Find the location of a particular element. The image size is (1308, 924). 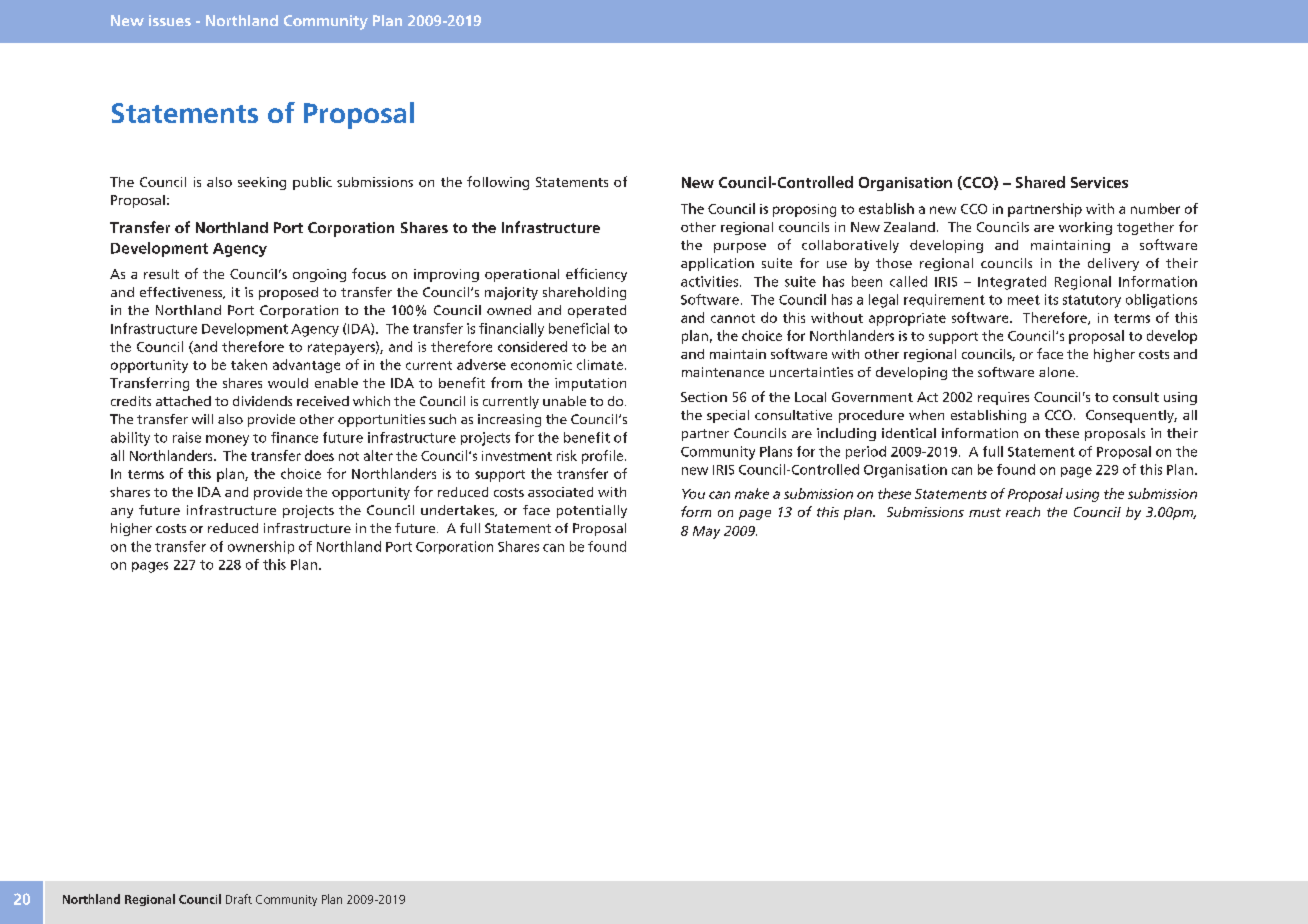

Shared is located at coordinates (1040, 182).
